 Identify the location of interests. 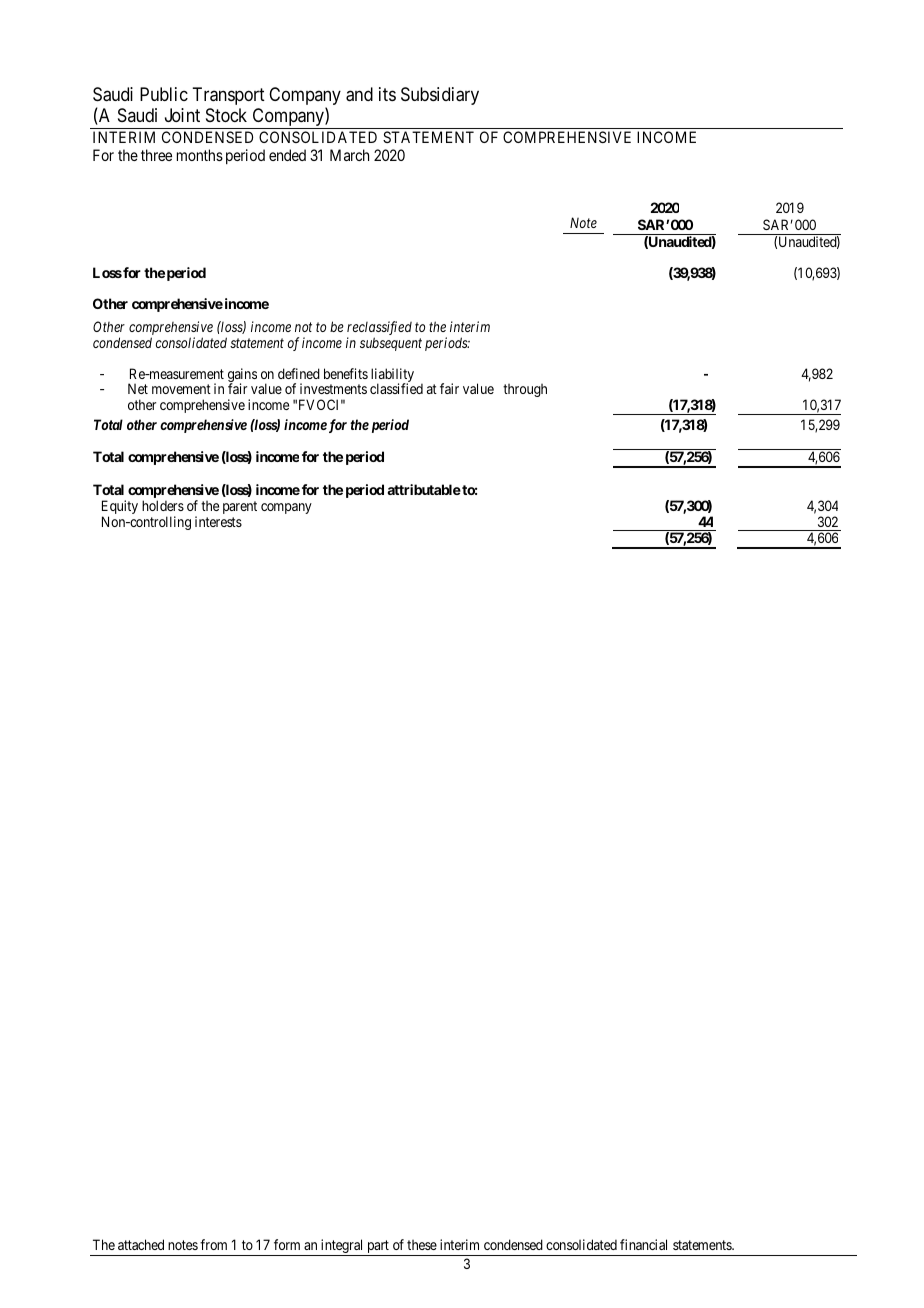
(218, 521).
